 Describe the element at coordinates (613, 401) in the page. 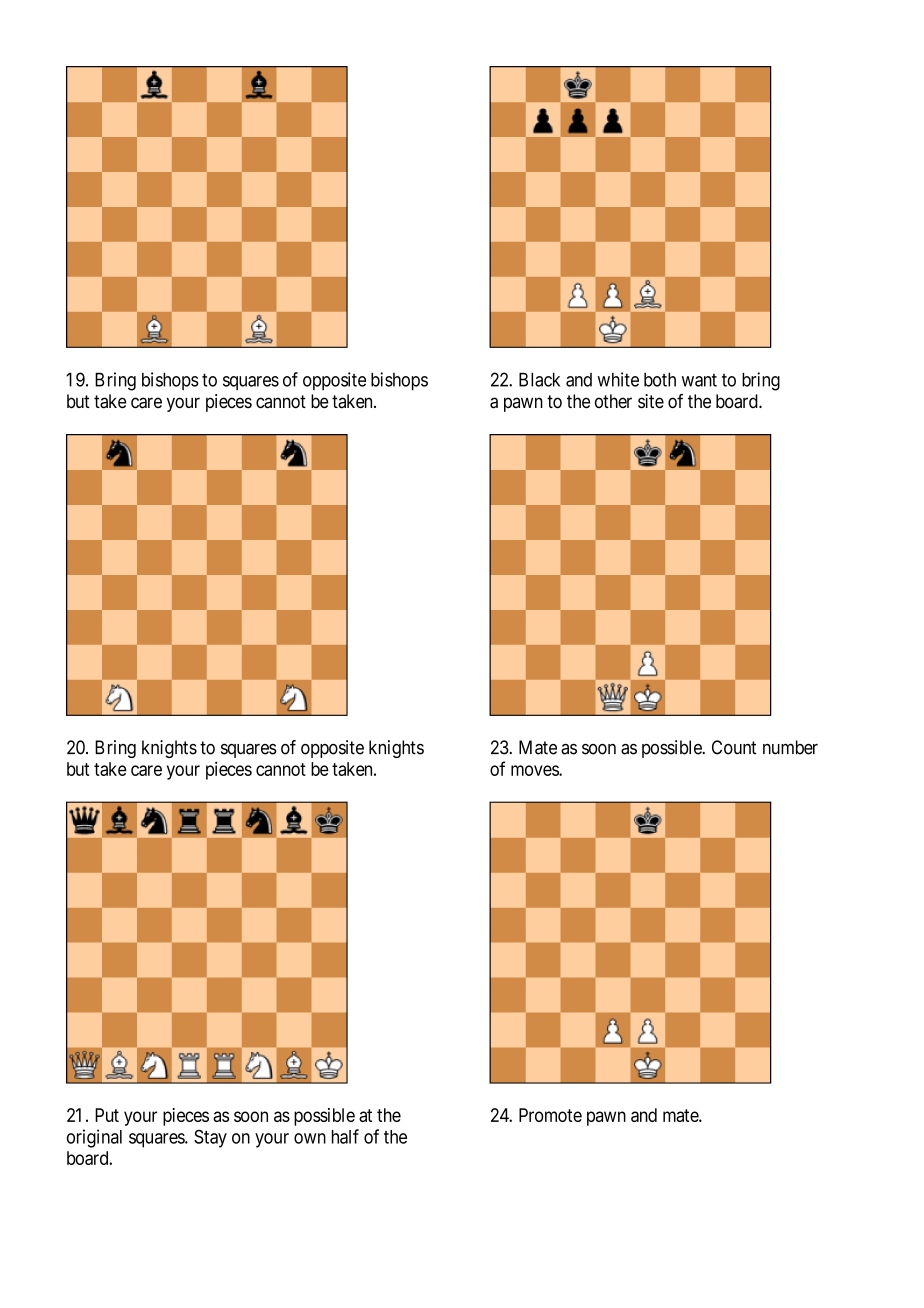

I see `other` at that location.
